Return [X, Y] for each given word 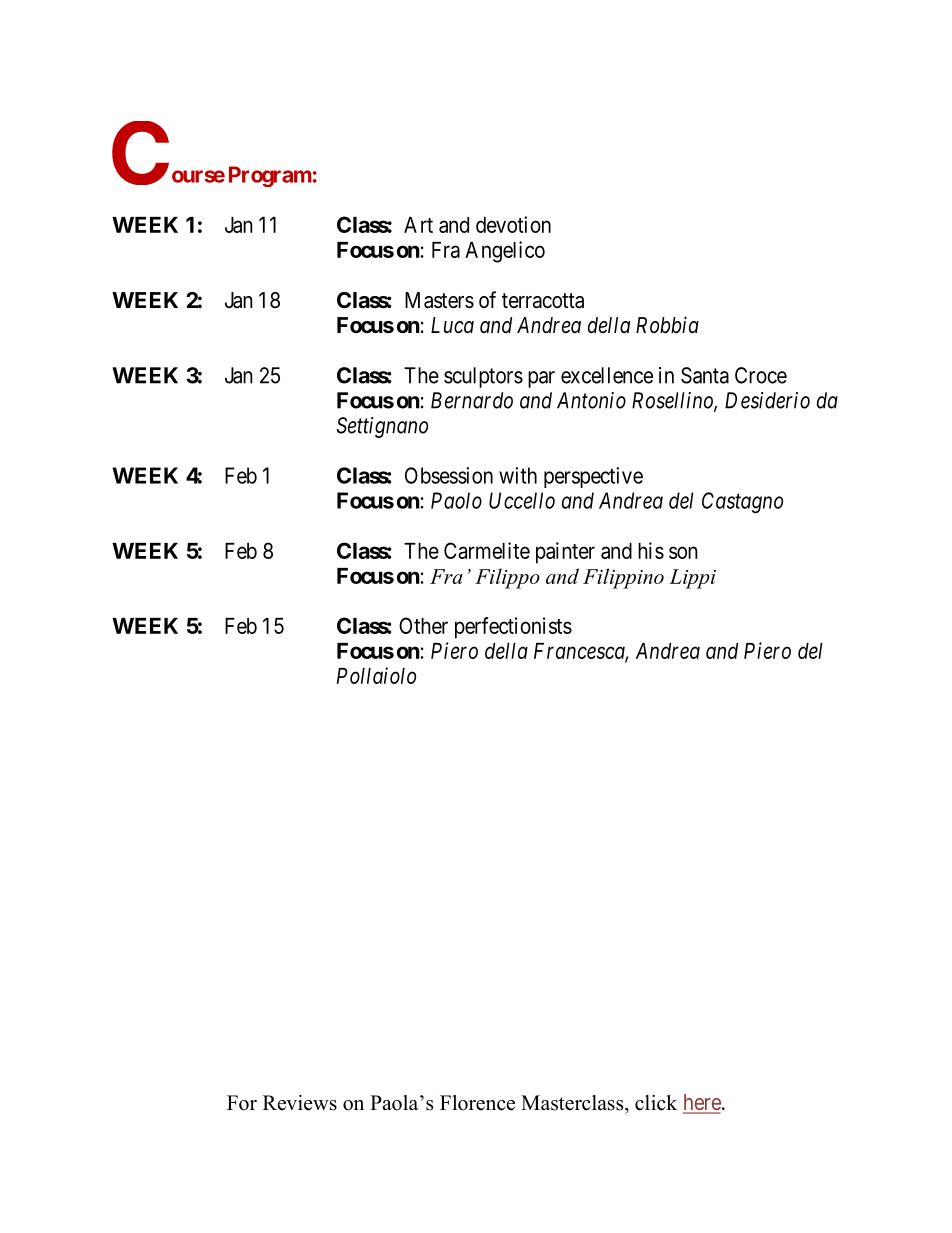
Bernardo [472, 400]
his [651, 550]
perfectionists [513, 628]
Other [423, 625]
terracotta [543, 301]
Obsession [449, 475]
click [656, 1103]
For [242, 1103]
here [702, 1103]
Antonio [591, 400]
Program [270, 176]
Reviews [300, 1103]
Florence [477, 1103]
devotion [513, 224]
